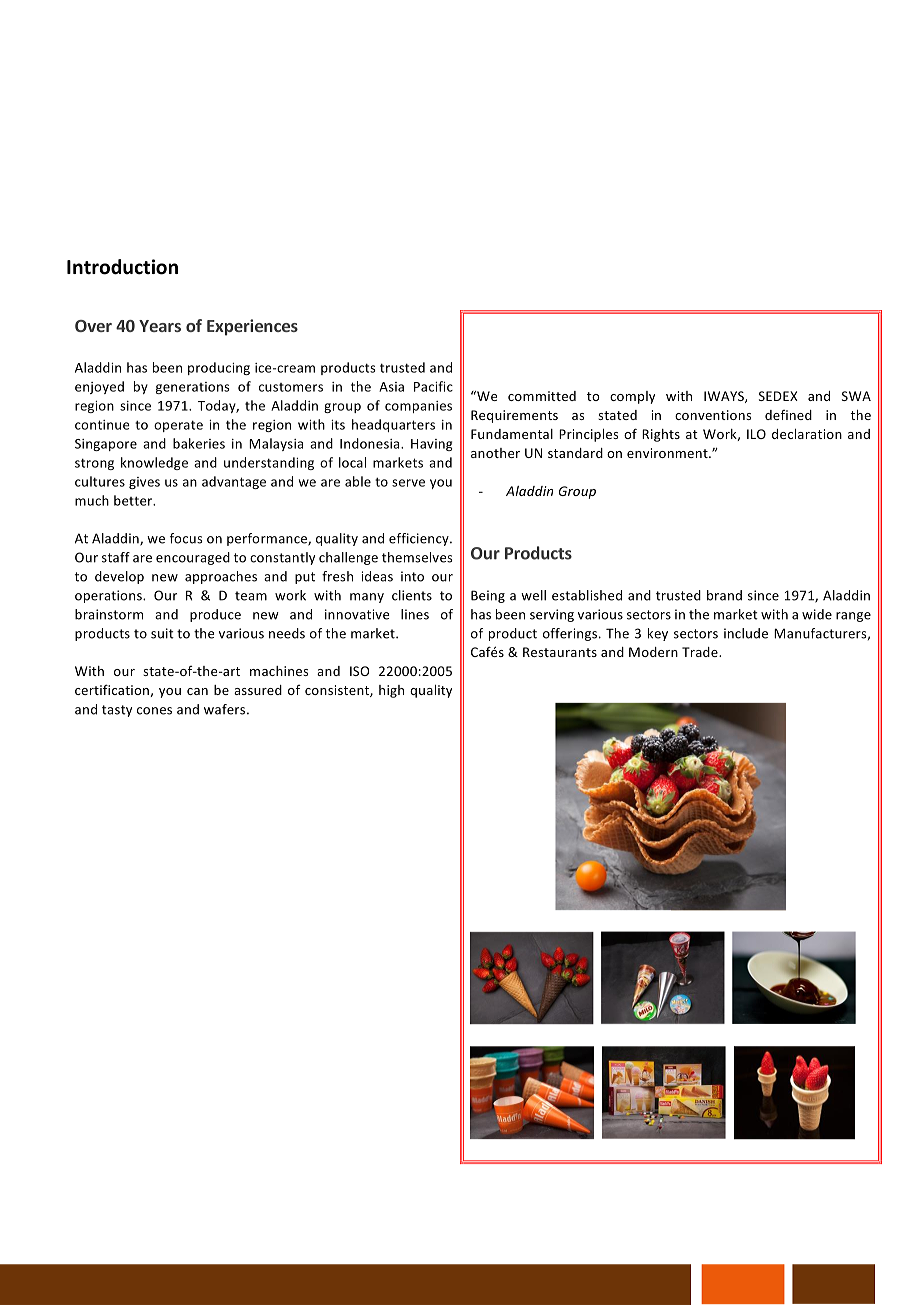 This image has width=924, height=1308. What do you see at coordinates (668, 453) in the image?
I see `environment` at bounding box center [668, 453].
